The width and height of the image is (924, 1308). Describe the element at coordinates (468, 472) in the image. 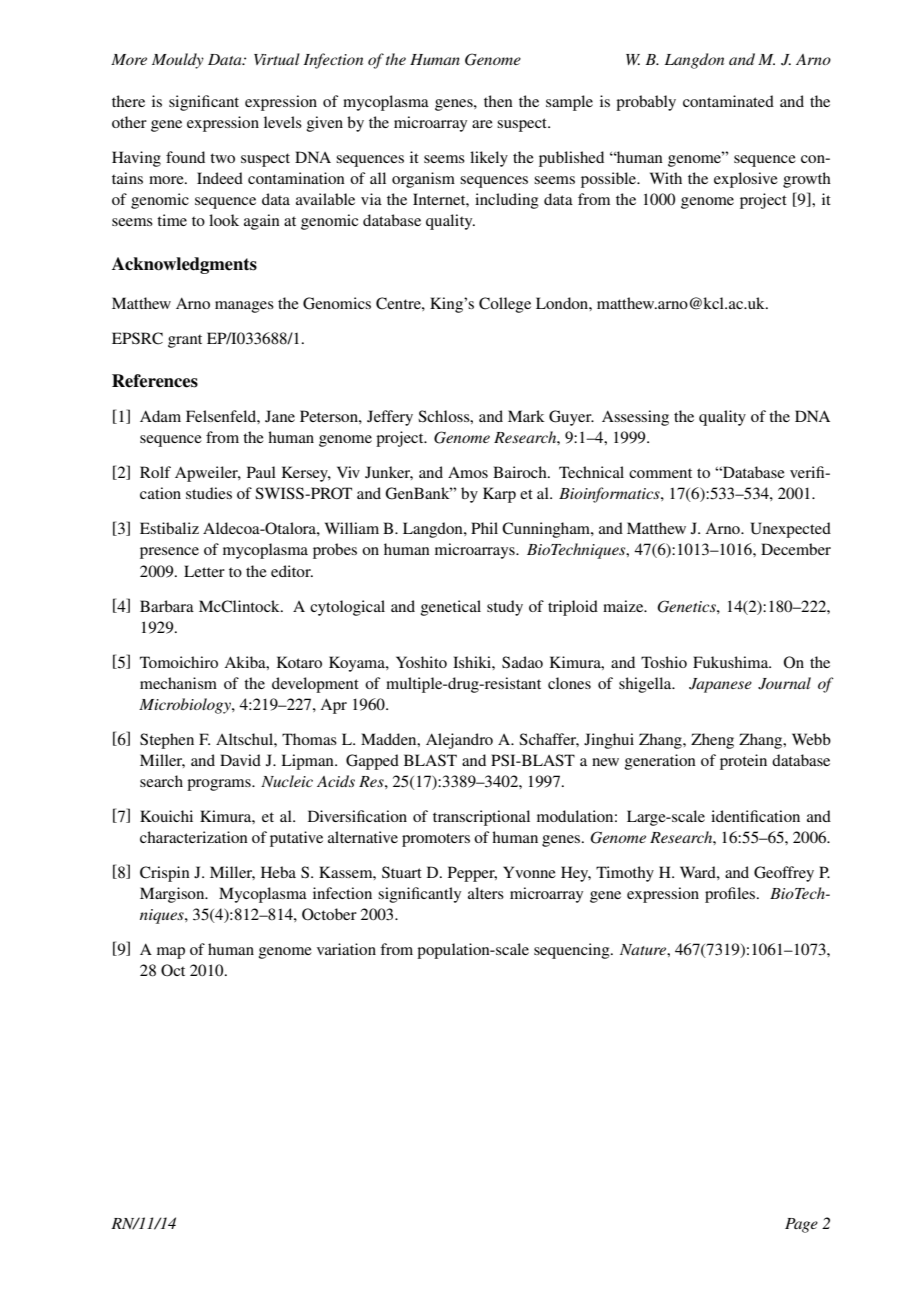

I see `Amos` at that location.
